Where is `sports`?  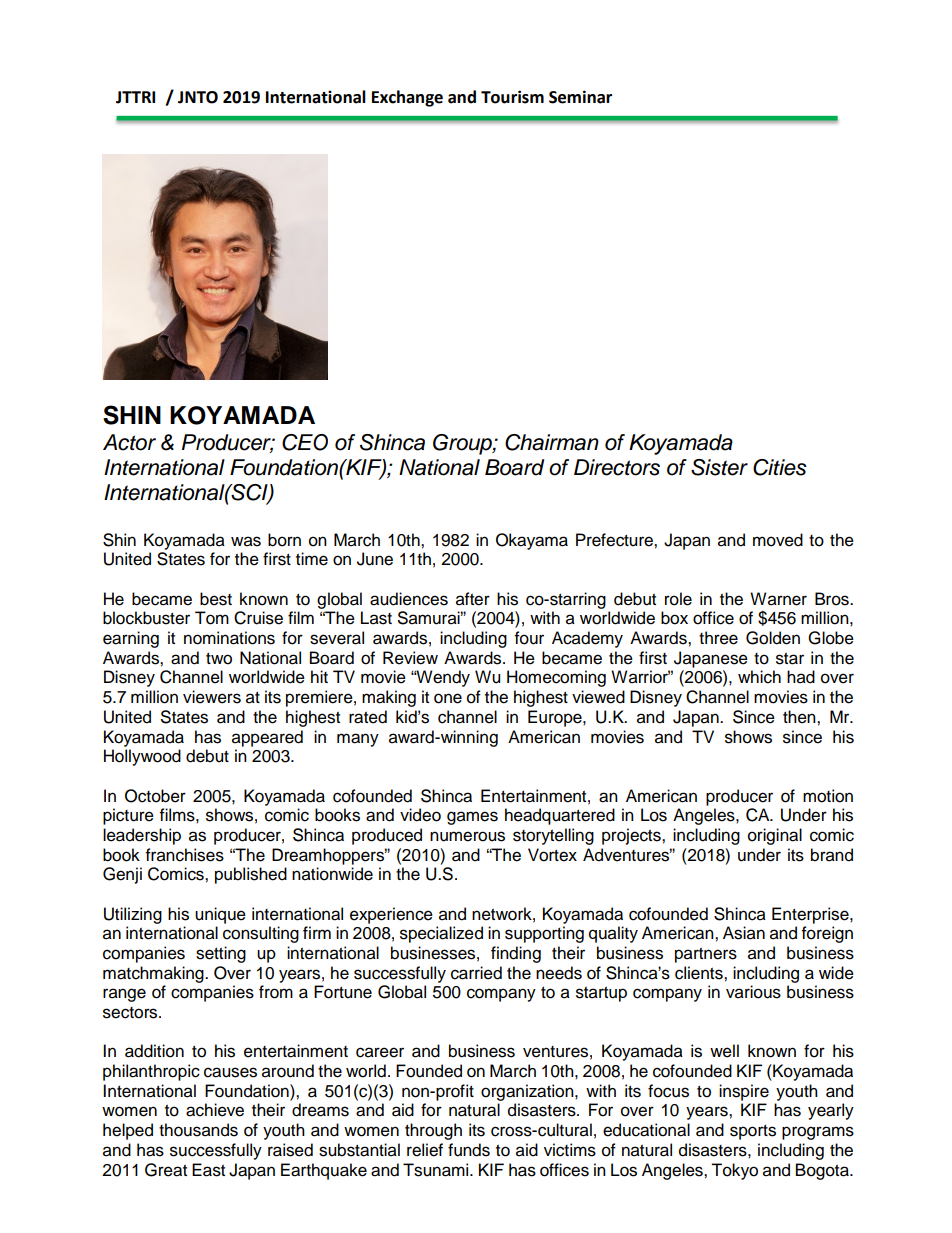
sports is located at coordinates (753, 1132).
